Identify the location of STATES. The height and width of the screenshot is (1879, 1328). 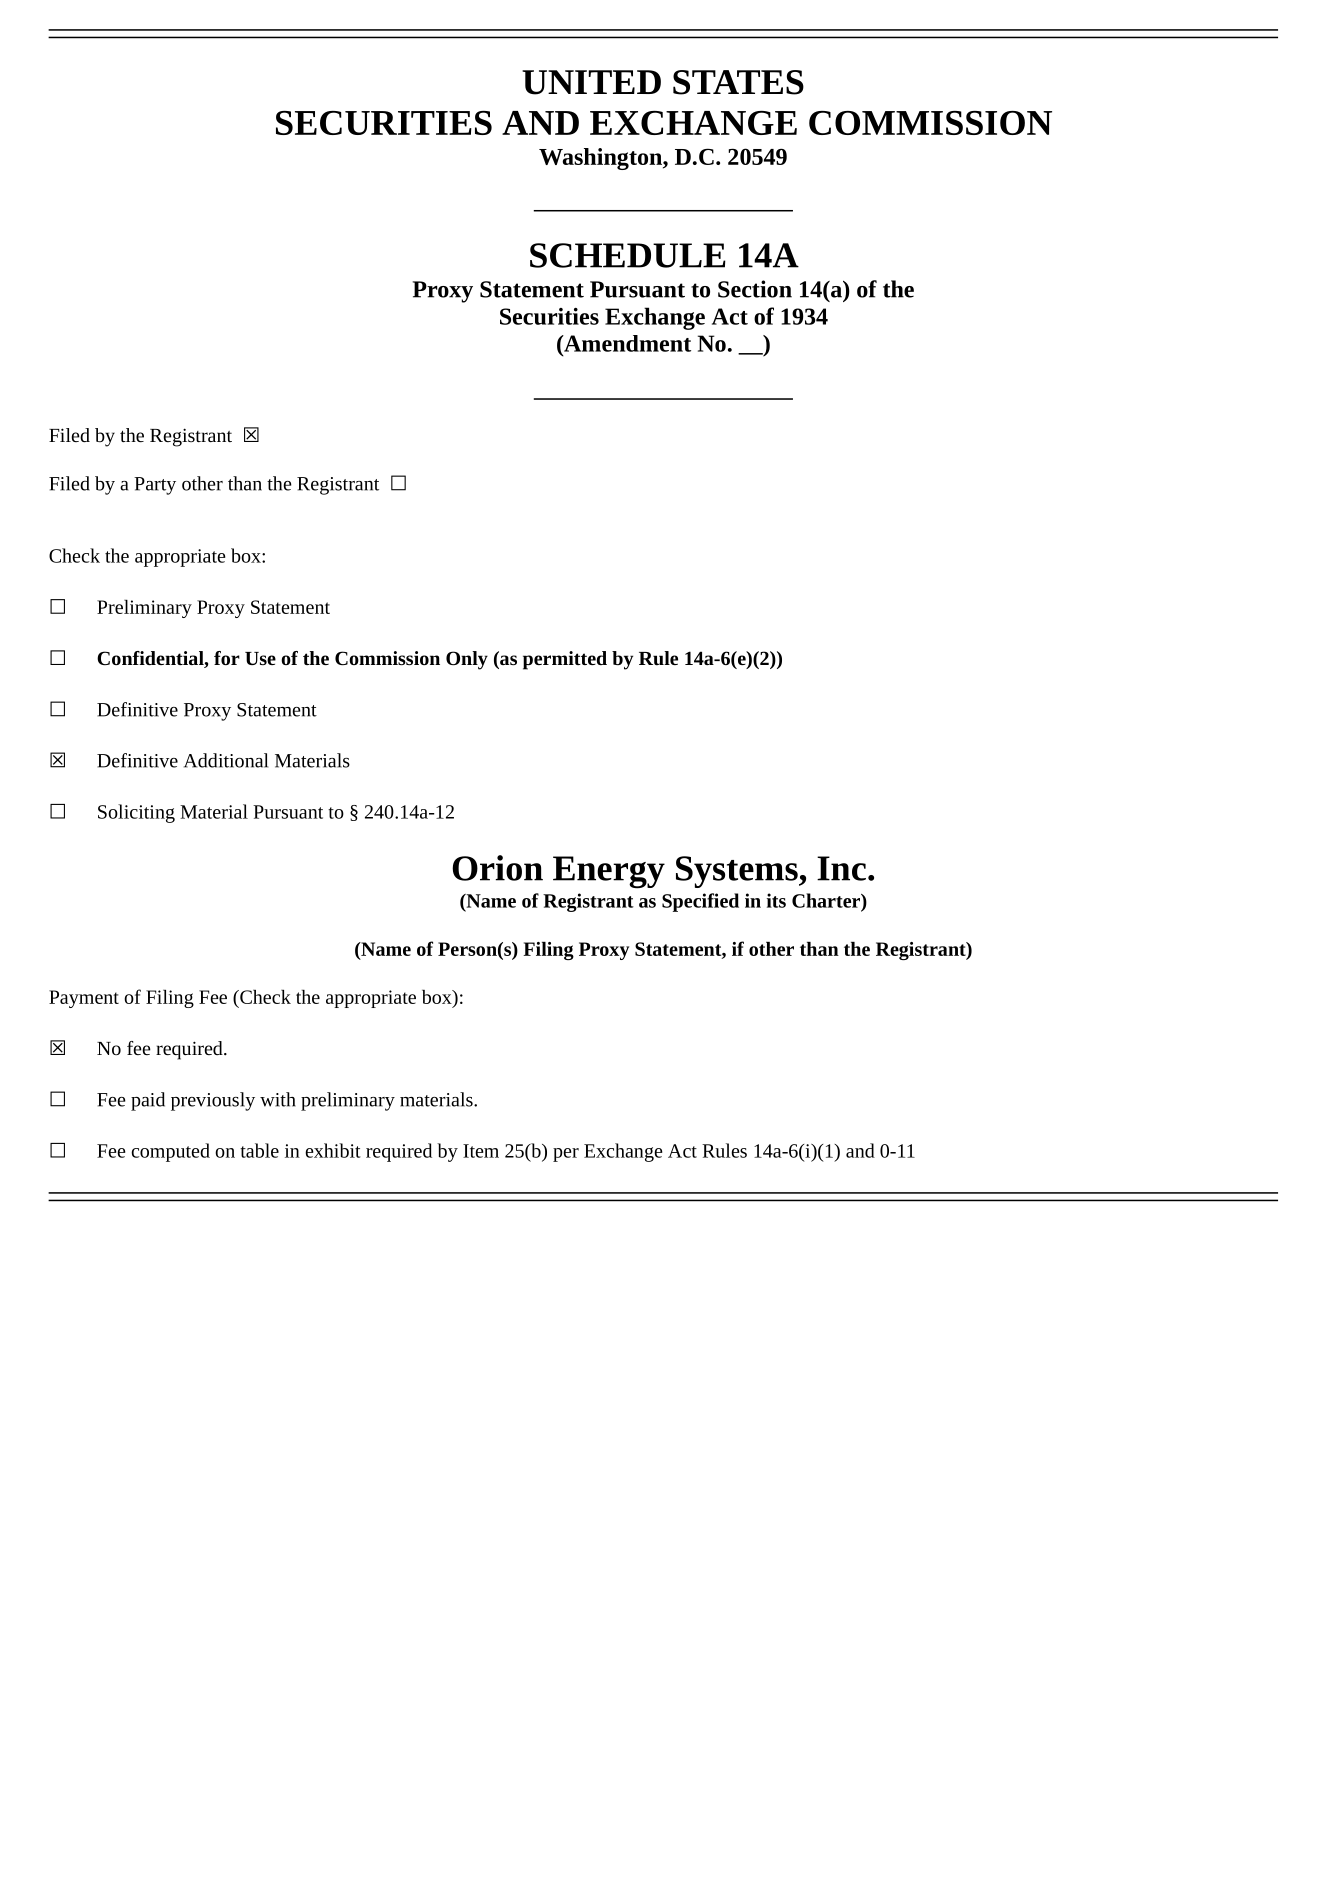
(738, 82).
